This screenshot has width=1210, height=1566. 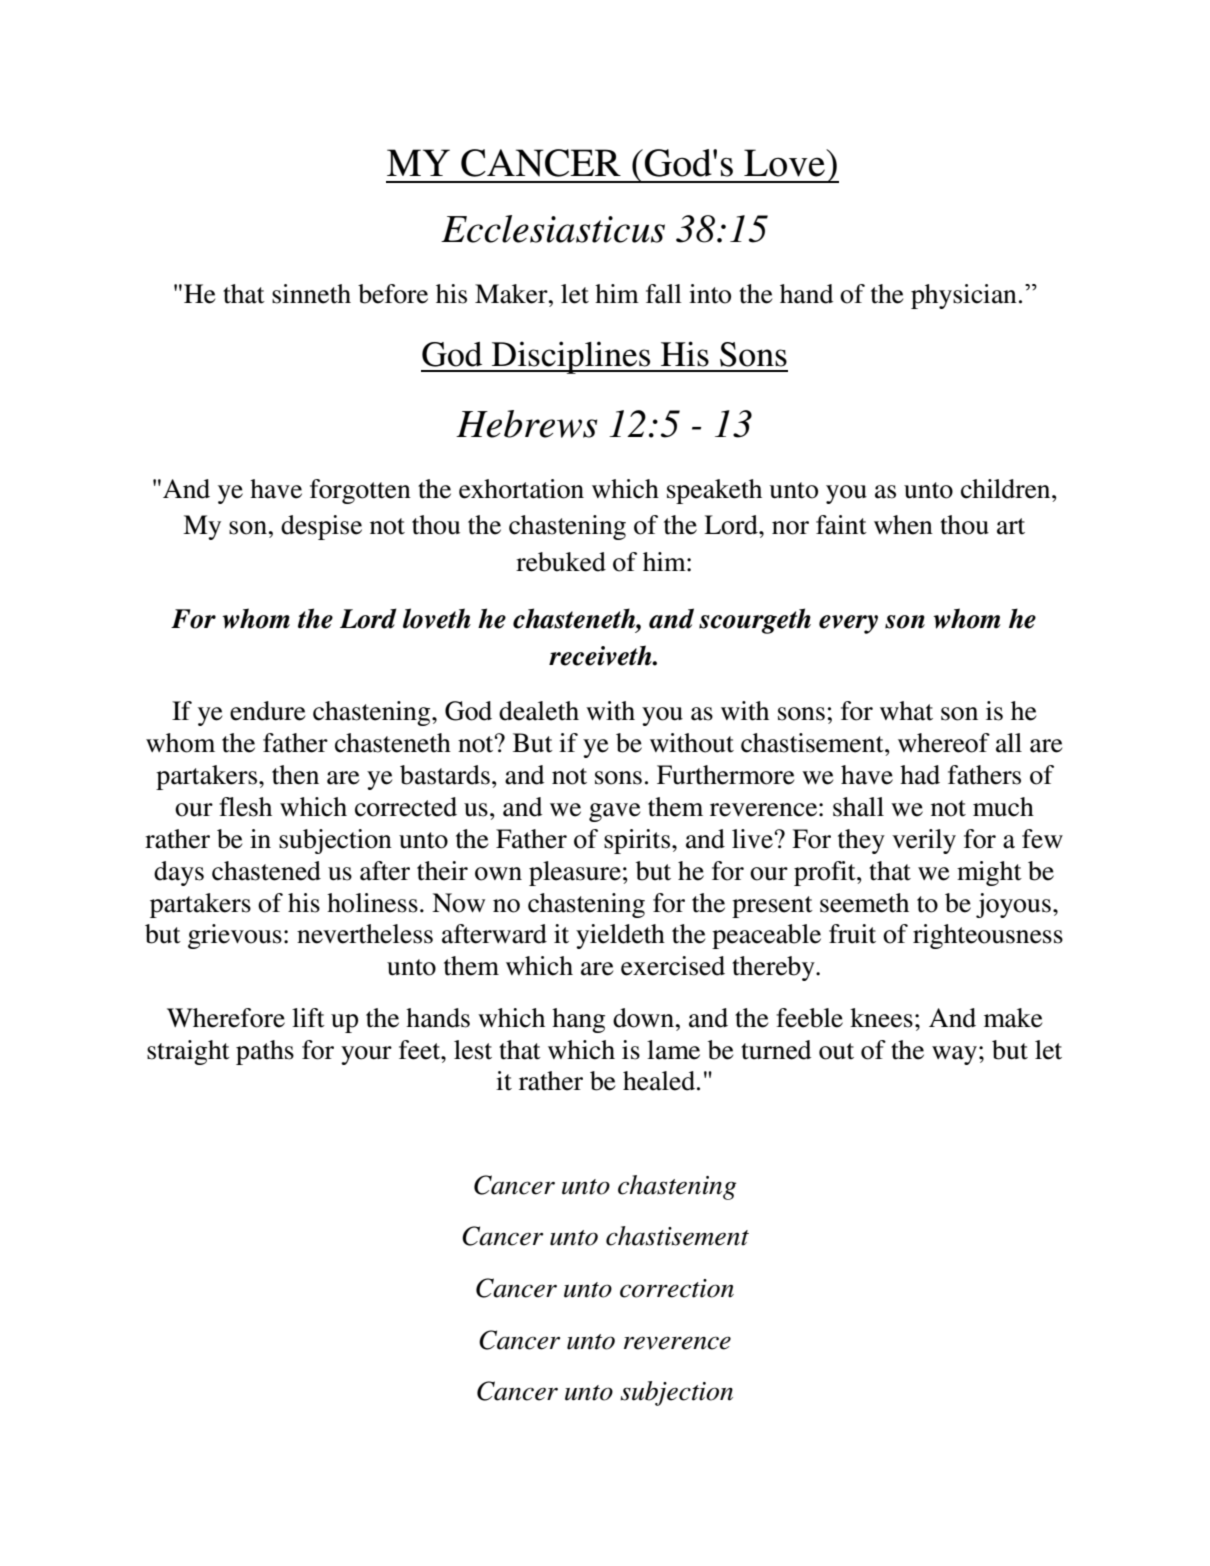 I want to click on hang, so click(x=578, y=1020).
